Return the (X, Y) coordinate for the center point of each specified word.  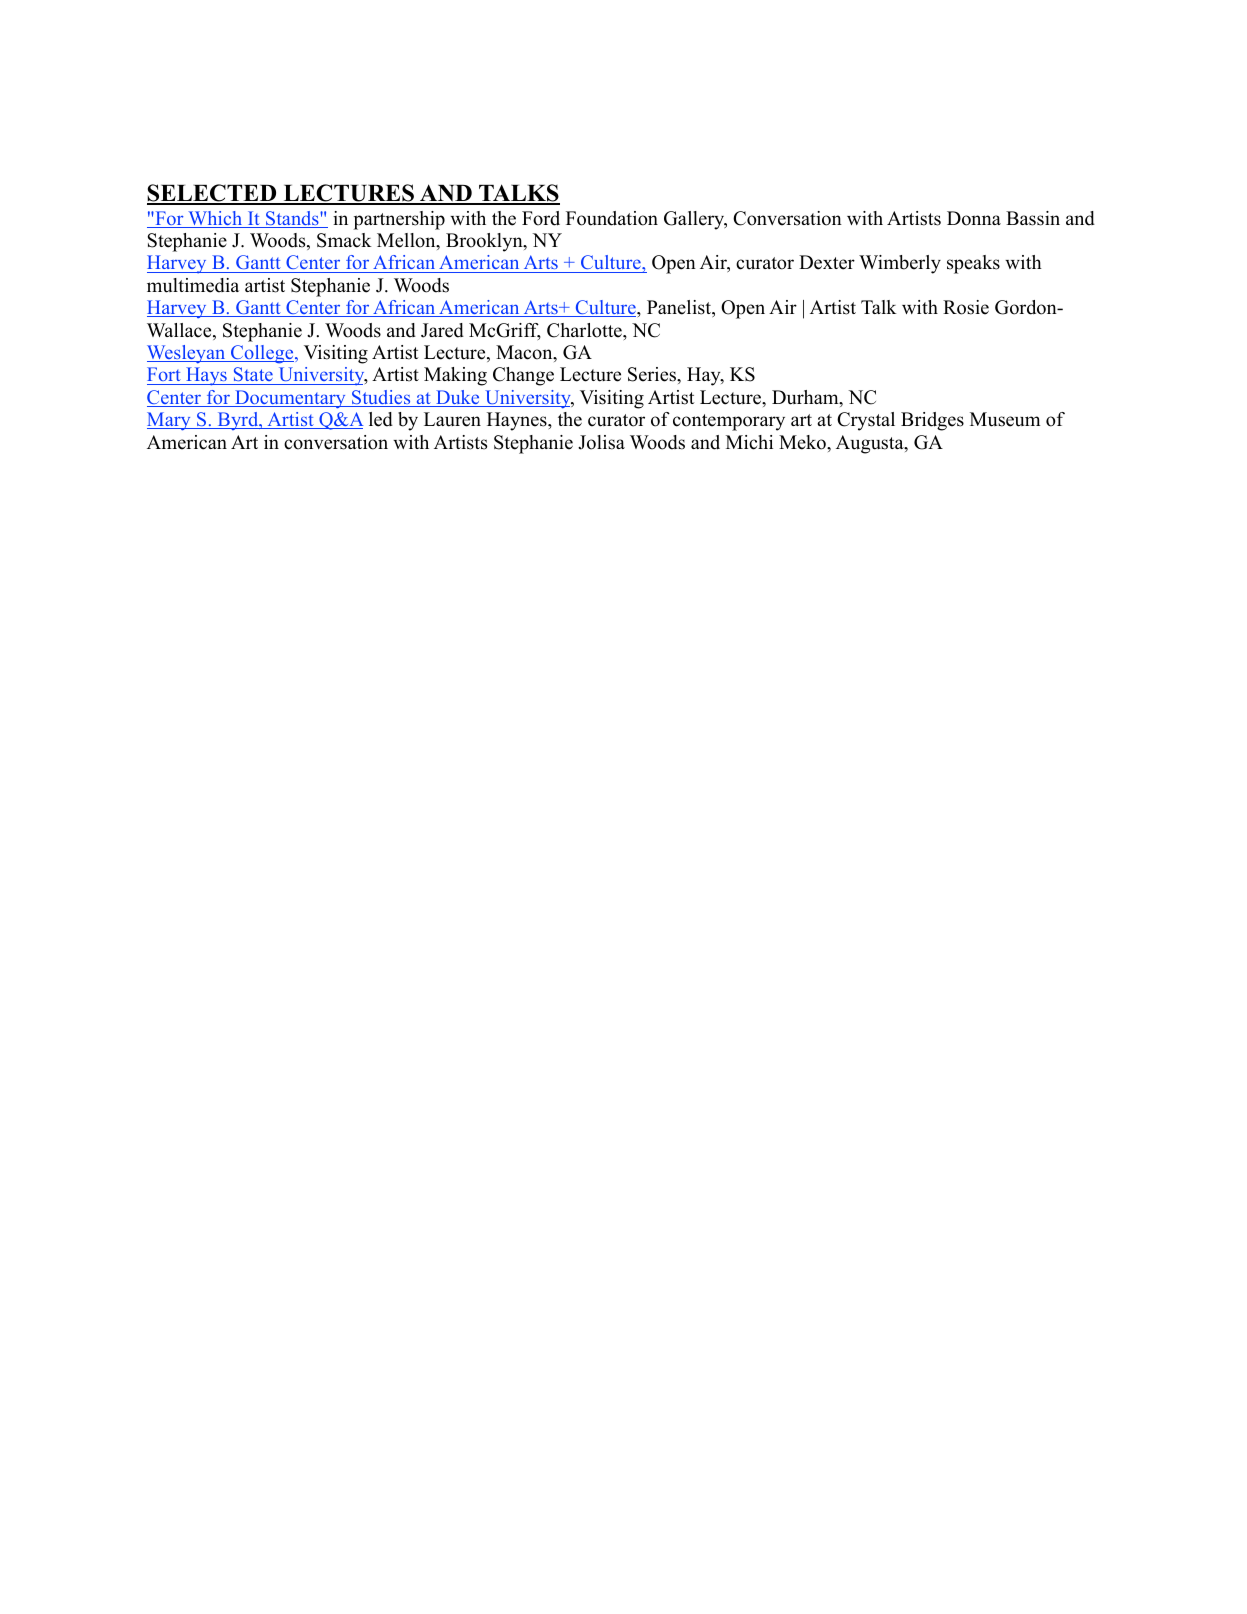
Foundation (612, 218)
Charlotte (585, 330)
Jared (442, 330)
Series (653, 374)
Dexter (827, 262)
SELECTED (213, 194)
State (253, 376)
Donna (974, 218)
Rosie (966, 307)
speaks (973, 264)
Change (523, 376)
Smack (344, 240)
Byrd (238, 421)
